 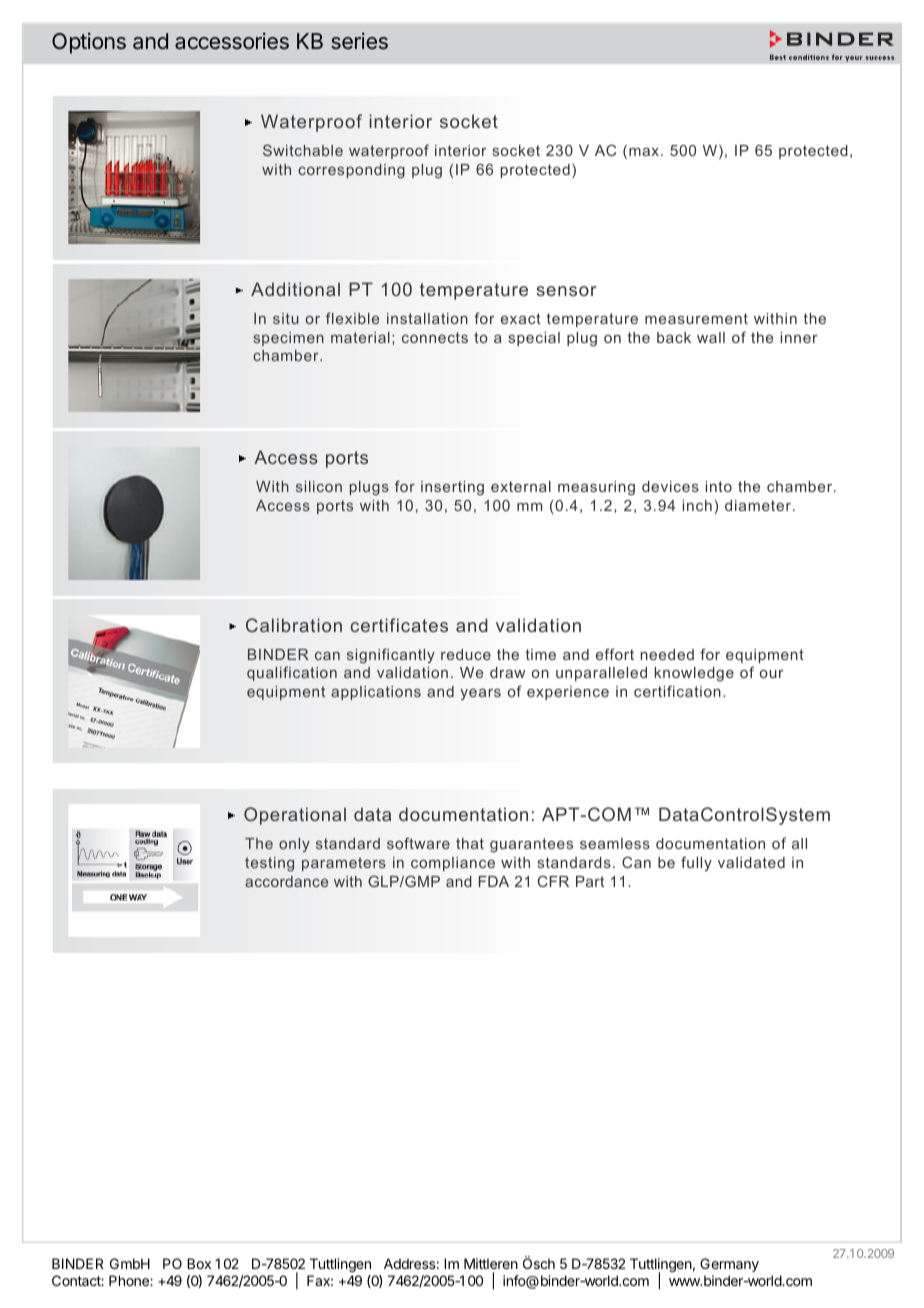 What do you see at coordinates (694, 674) in the screenshot?
I see `knowledge` at bounding box center [694, 674].
